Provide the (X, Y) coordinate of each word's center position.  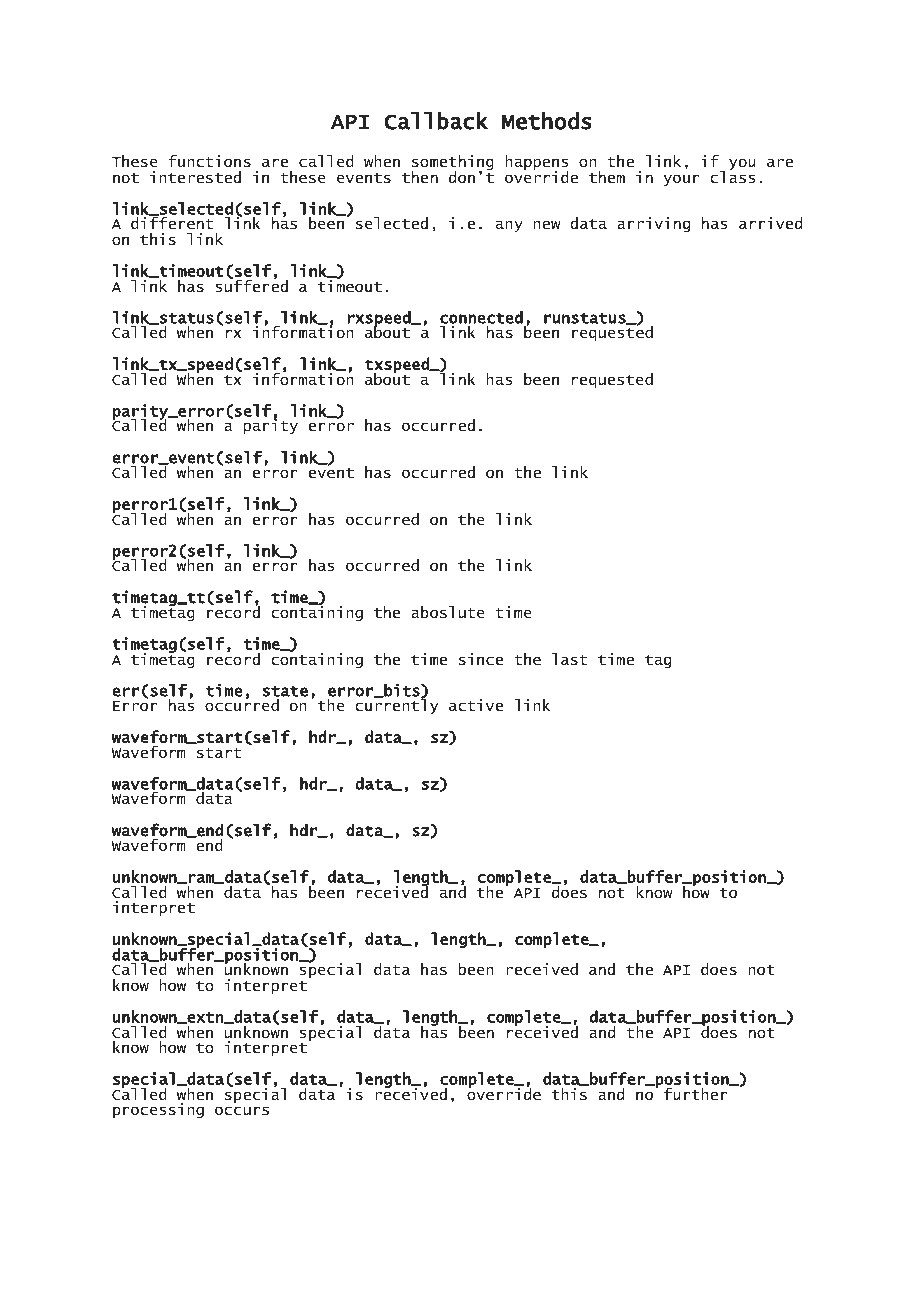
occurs (242, 1110)
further (696, 1094)
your (682, 180)
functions (209, 161)
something (453, 164)
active (476, 705)
